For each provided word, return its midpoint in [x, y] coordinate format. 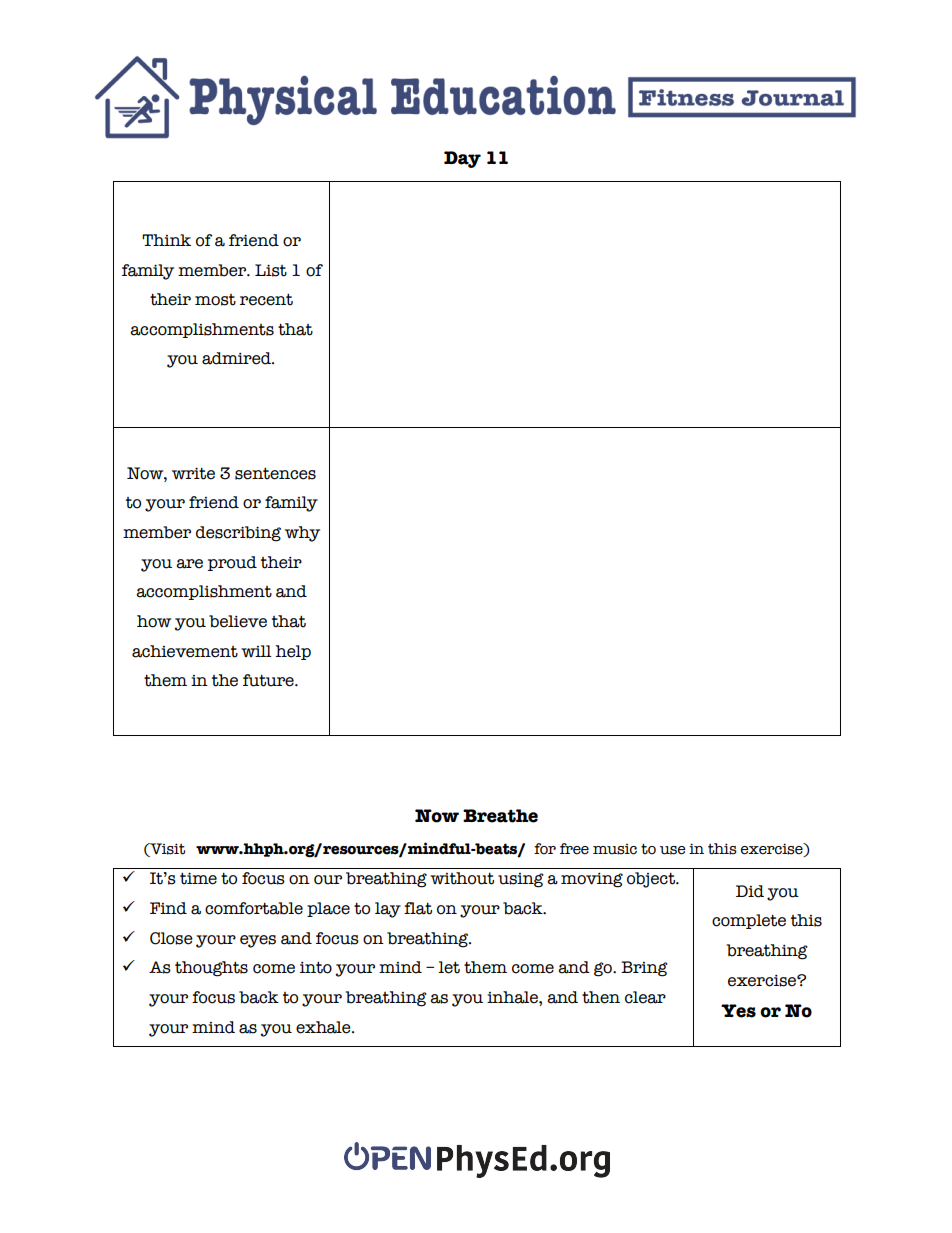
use [672, 850]
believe [238, 621]
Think [166, 240]
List [271, 270]
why [302, 534]
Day [462, 159]
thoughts [211, 969]
